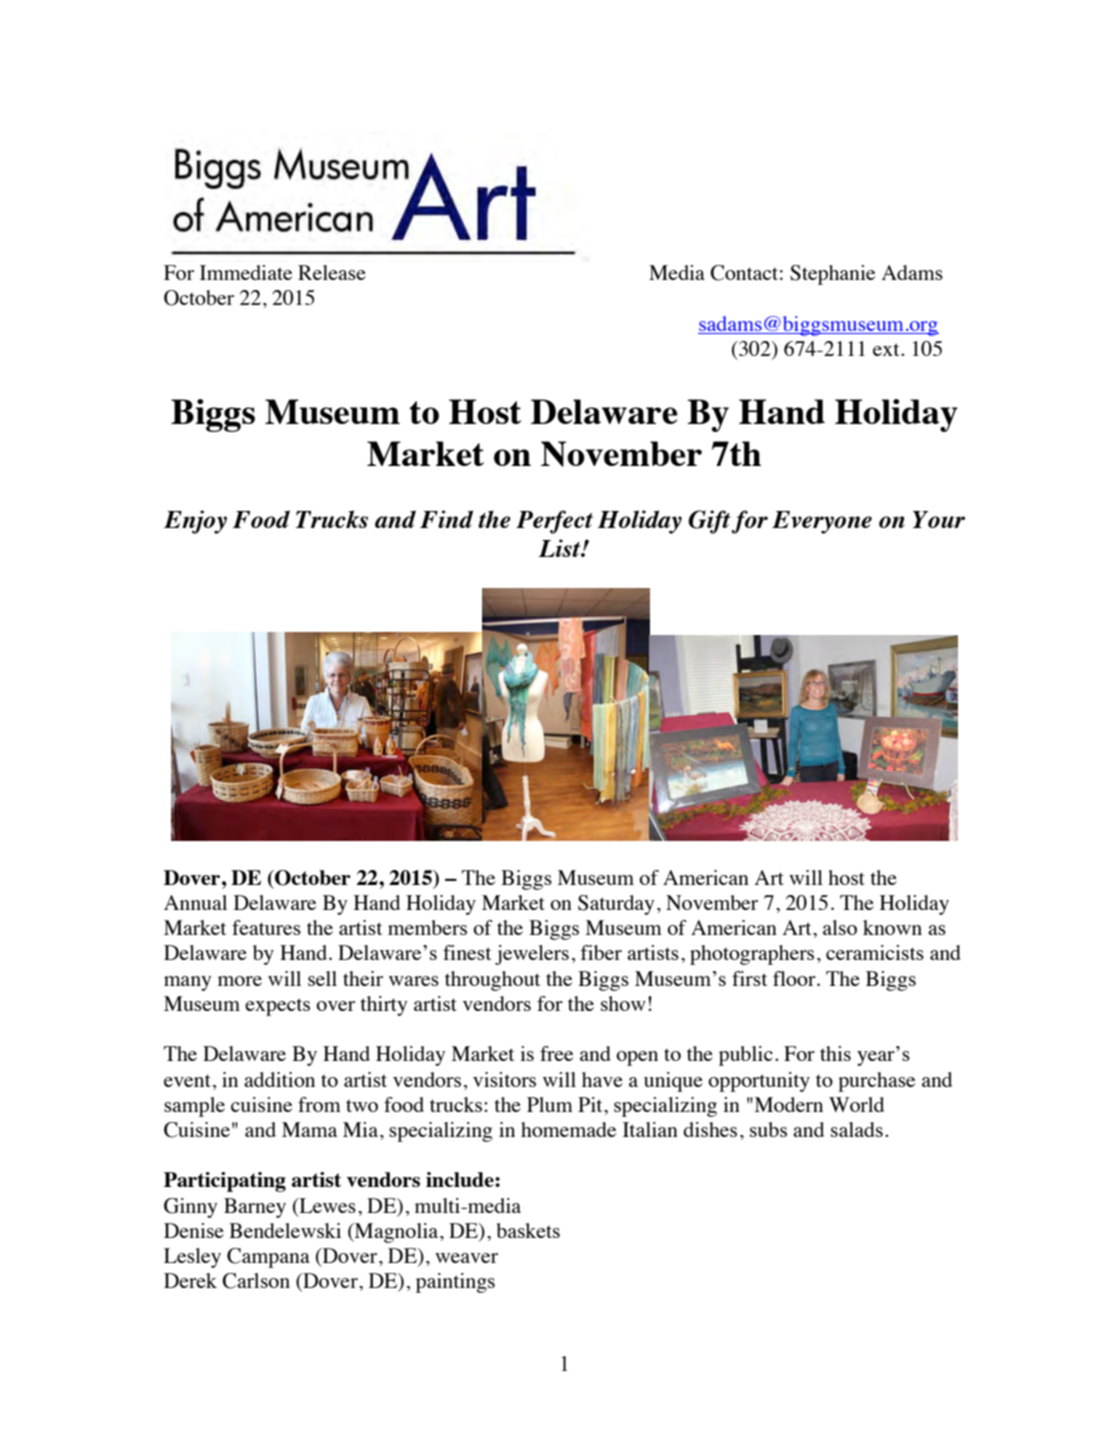  Describe the element at coordinates (554, 522) in the page. I see `Perfect` at that location.
